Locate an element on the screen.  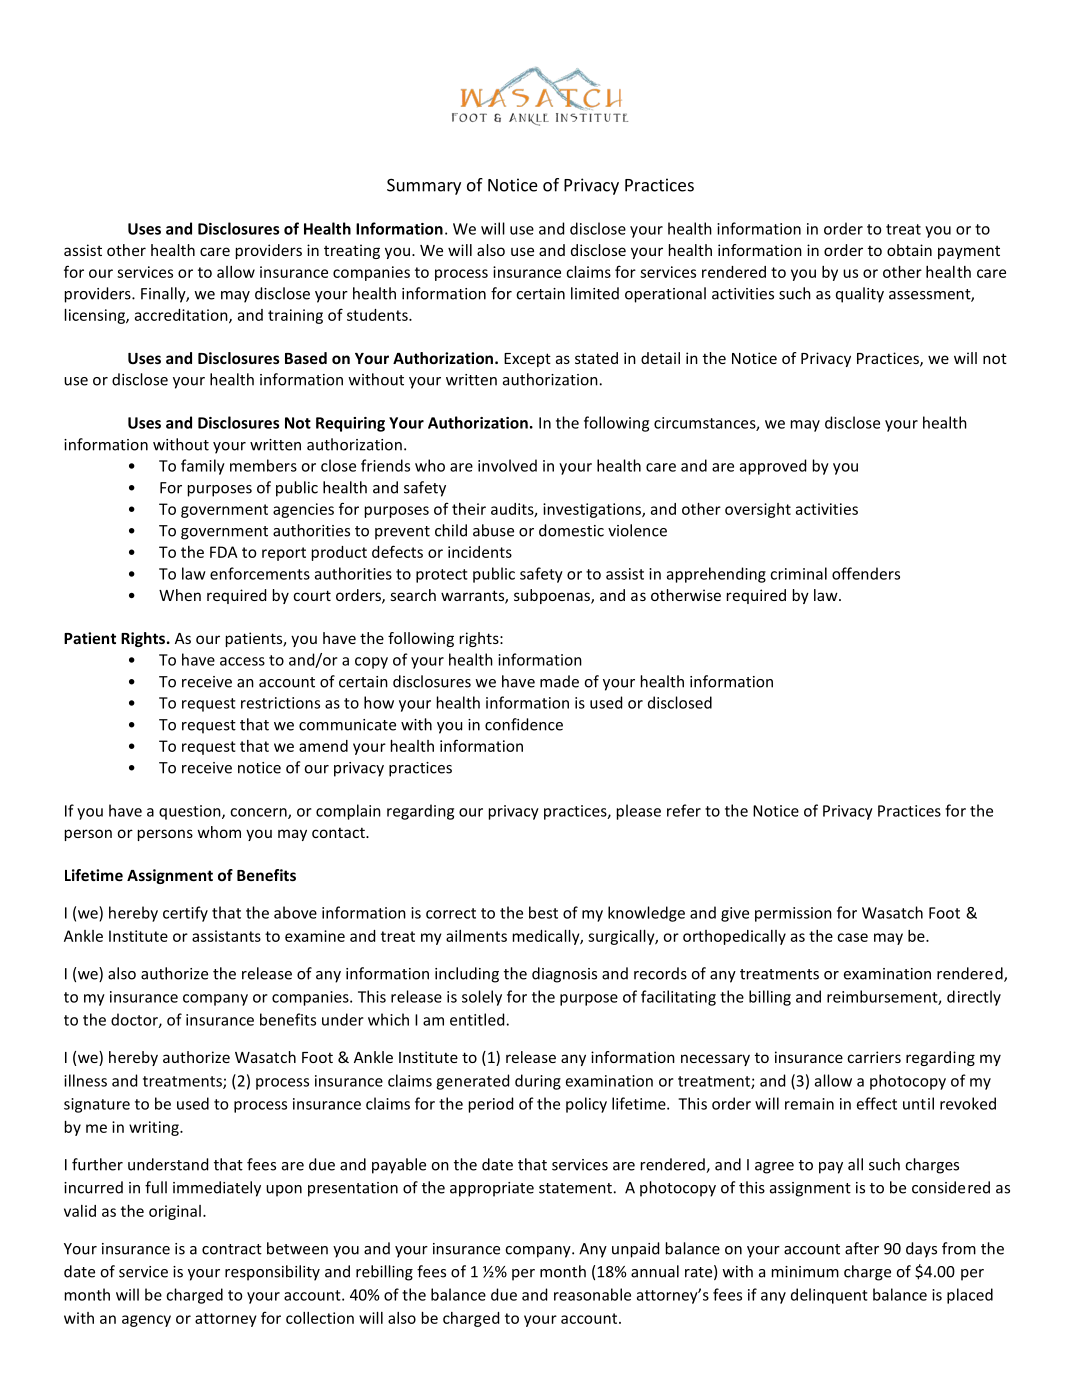
family is located at coordinates (203, 467).
